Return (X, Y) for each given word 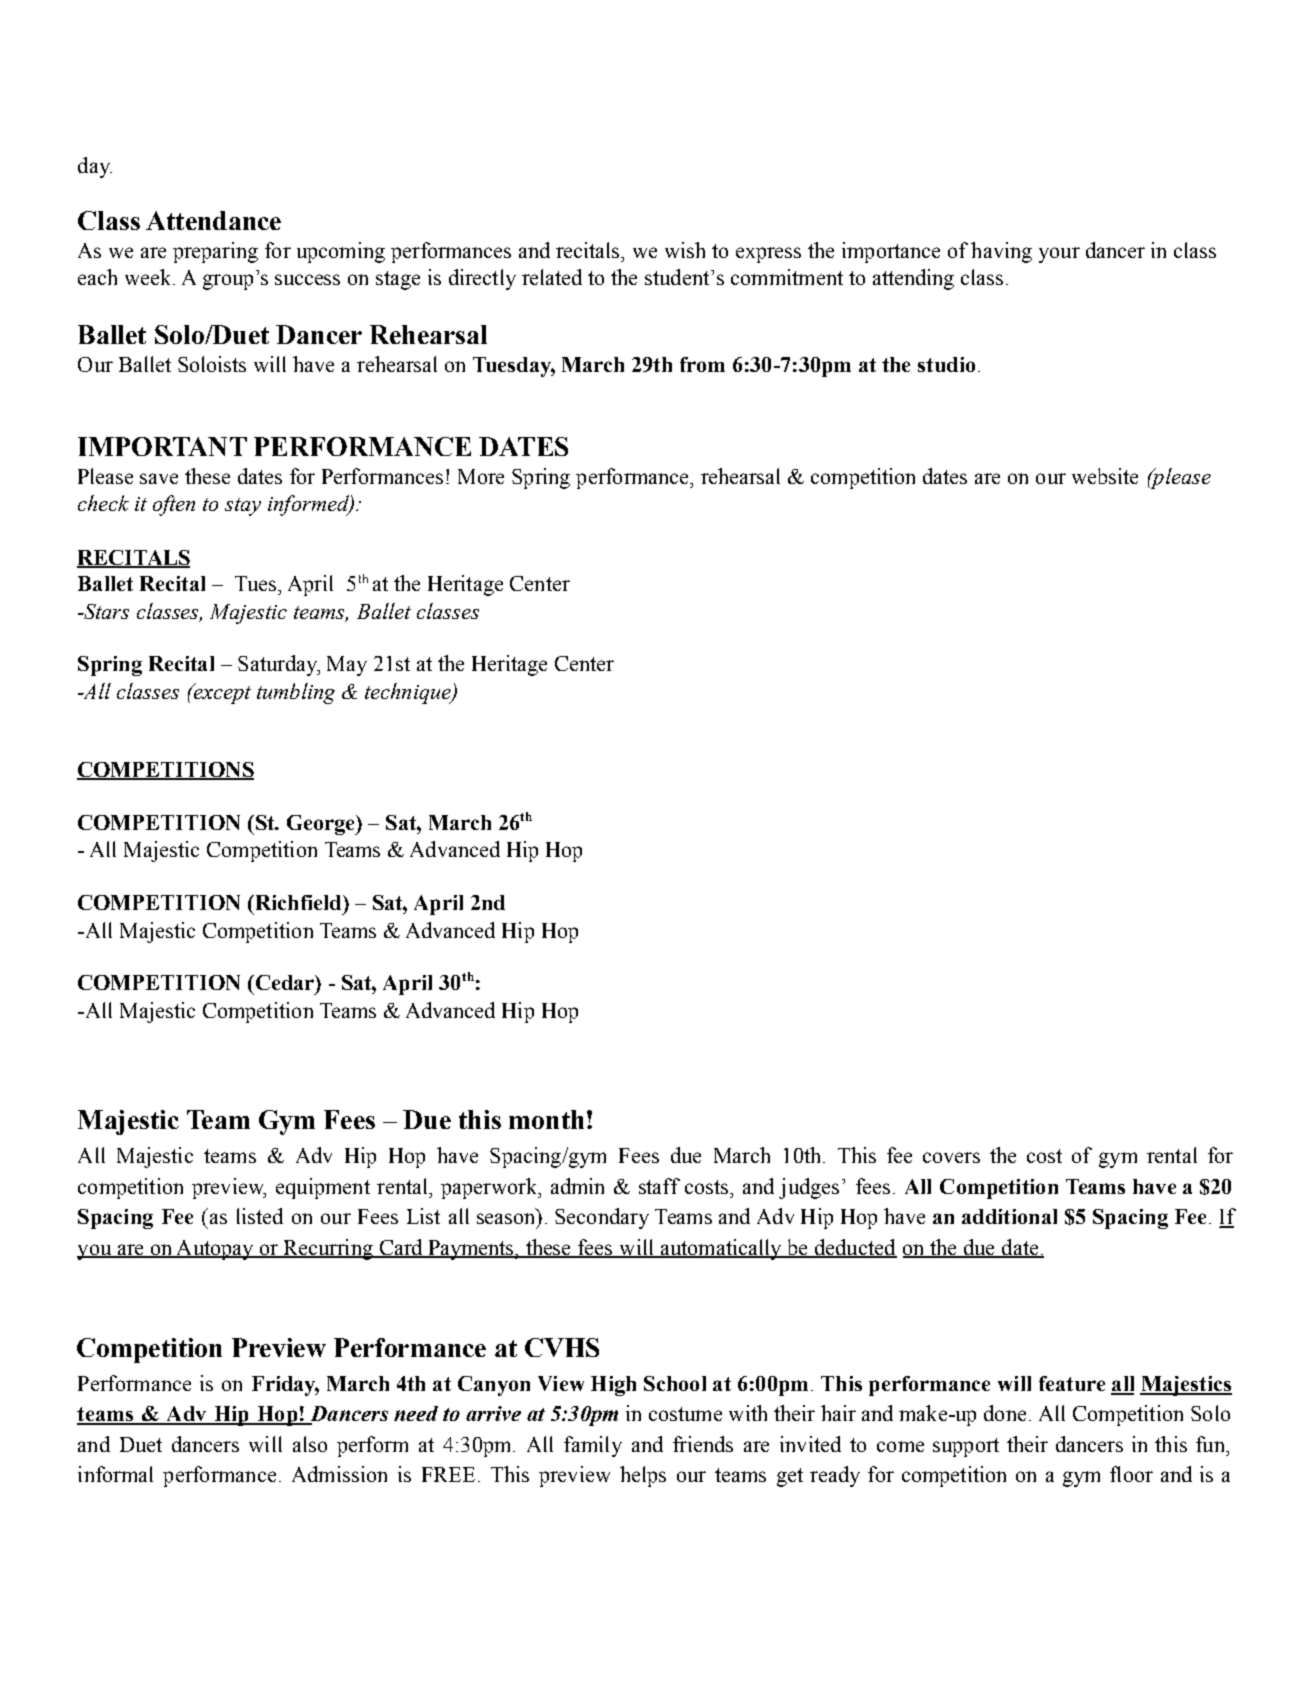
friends (703, 1444)
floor (1131, 1474)
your (1059, 255)
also (310, 1444)
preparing (215, 252)
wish (685, 250)
